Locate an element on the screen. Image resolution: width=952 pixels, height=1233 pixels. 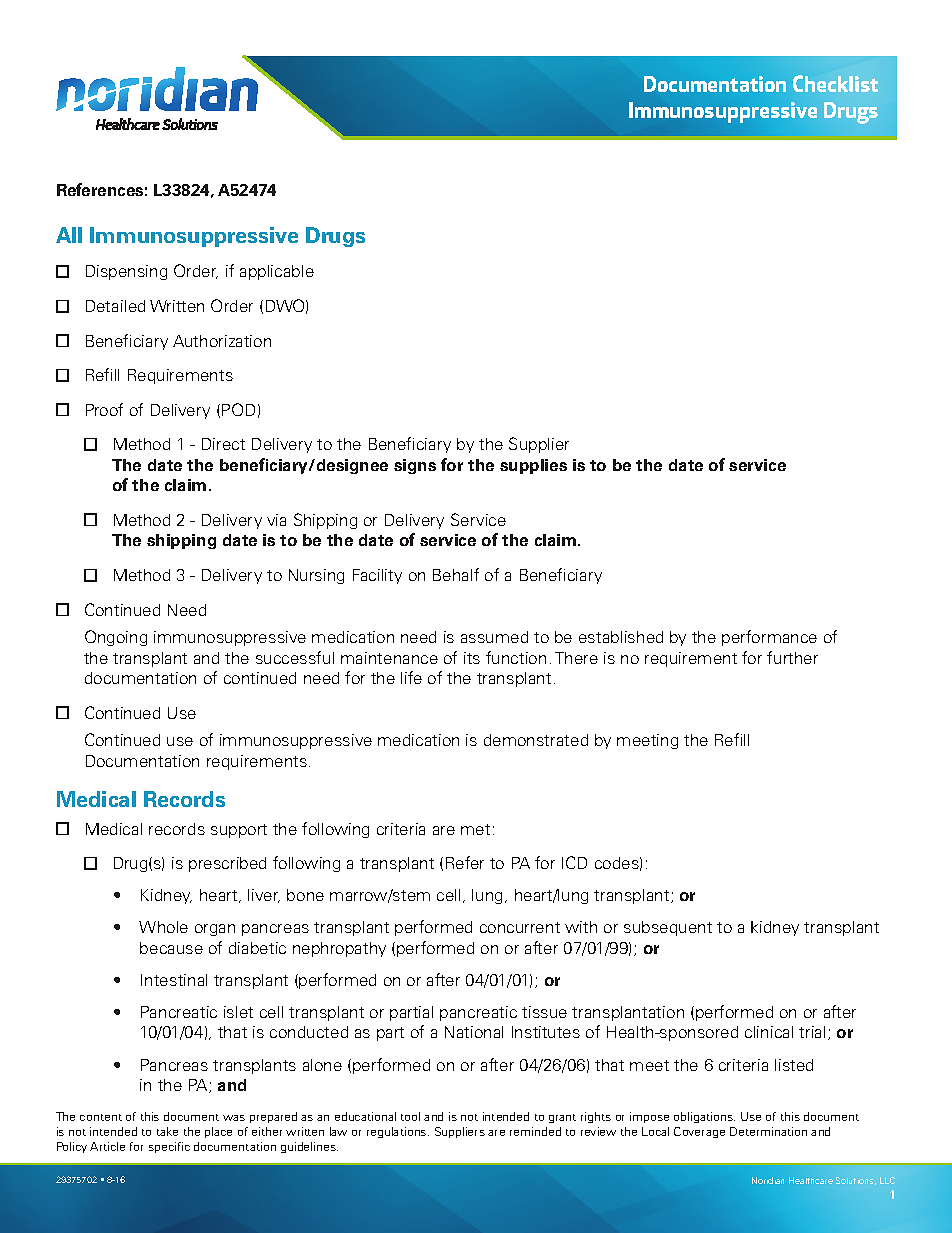
reminded is located at coordinates (535, 1131).
